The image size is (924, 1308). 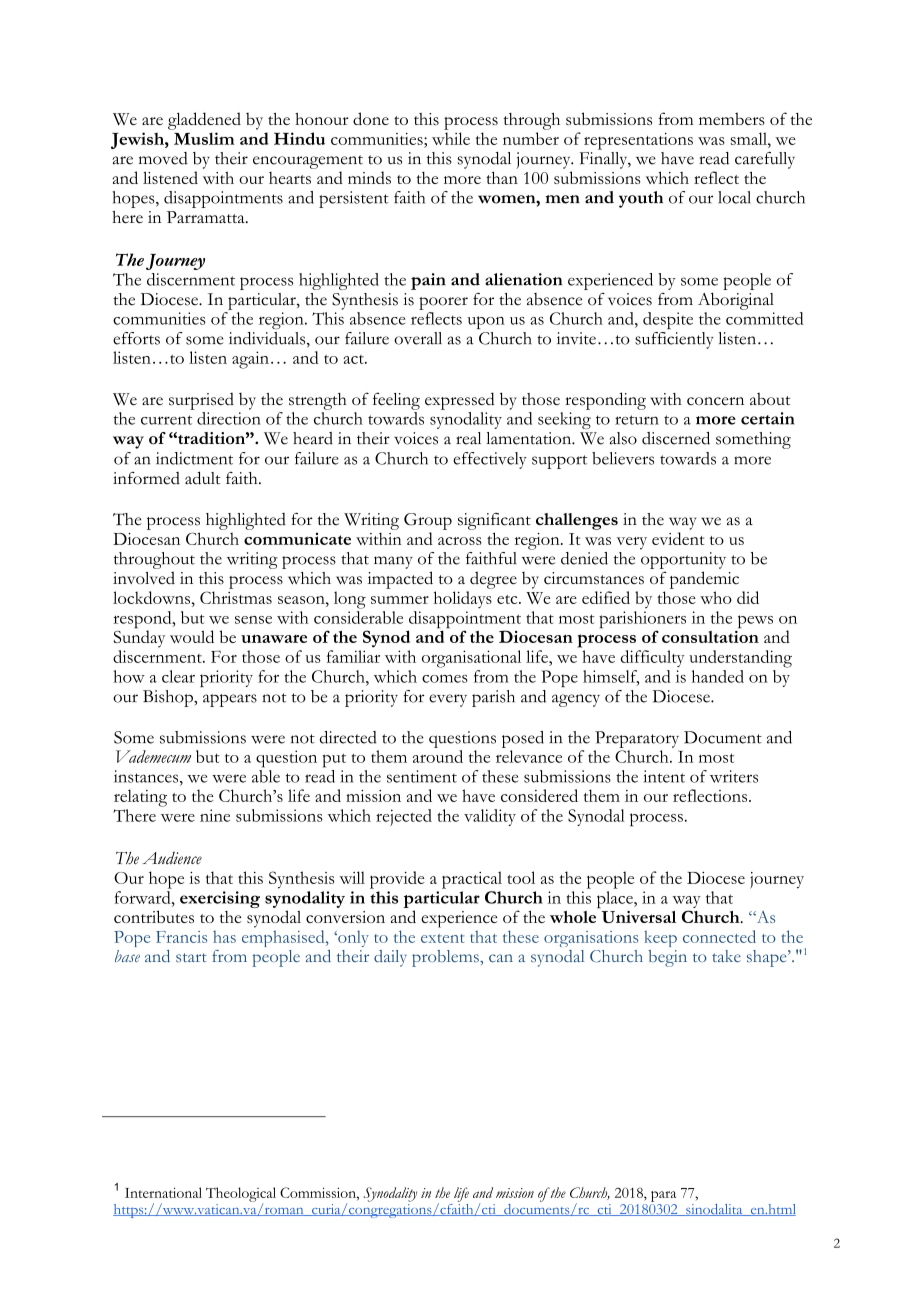 I want to click on organisational, so click(x=471, y=659).
